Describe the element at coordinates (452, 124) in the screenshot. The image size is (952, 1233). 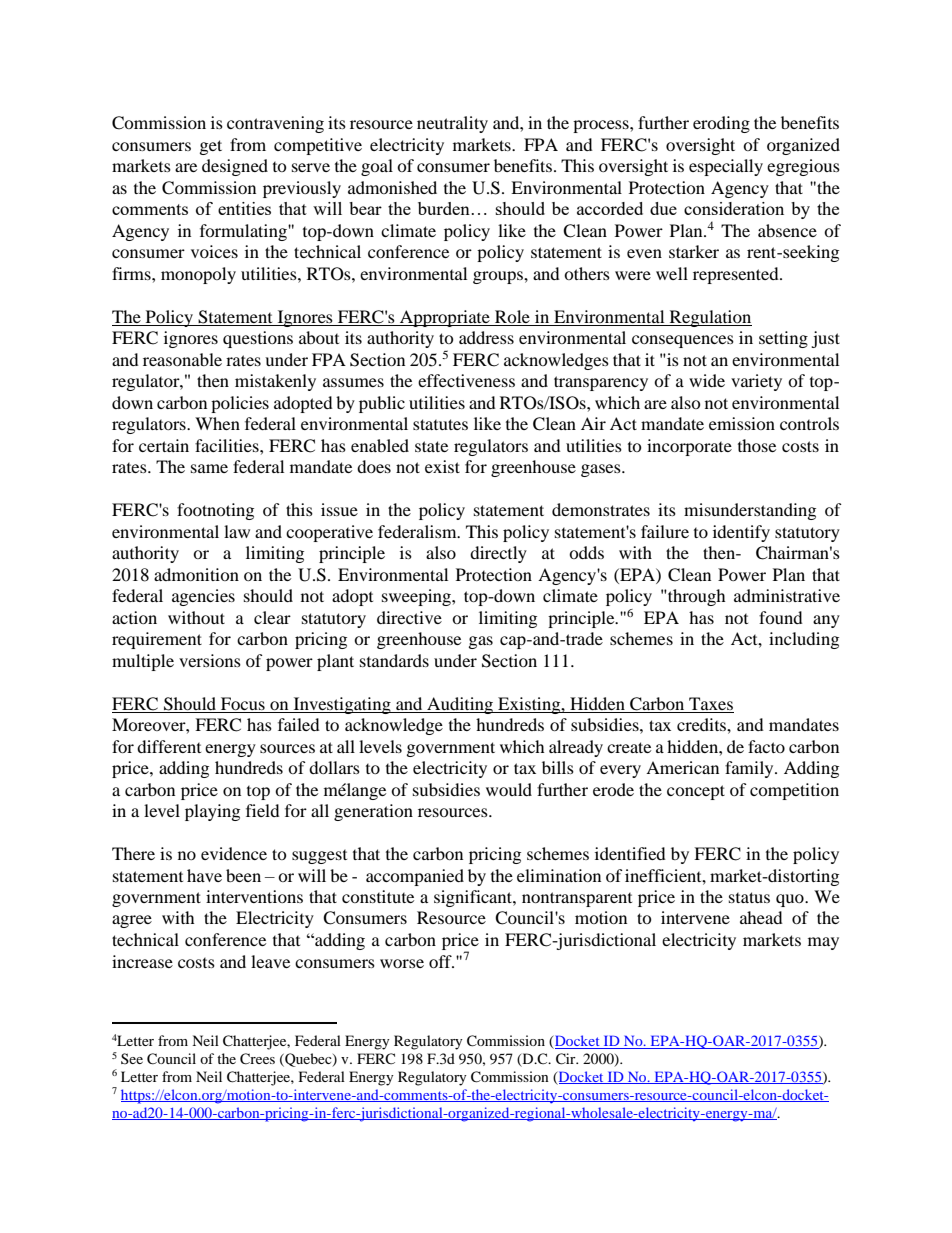
I see `neutrality` at that location.
